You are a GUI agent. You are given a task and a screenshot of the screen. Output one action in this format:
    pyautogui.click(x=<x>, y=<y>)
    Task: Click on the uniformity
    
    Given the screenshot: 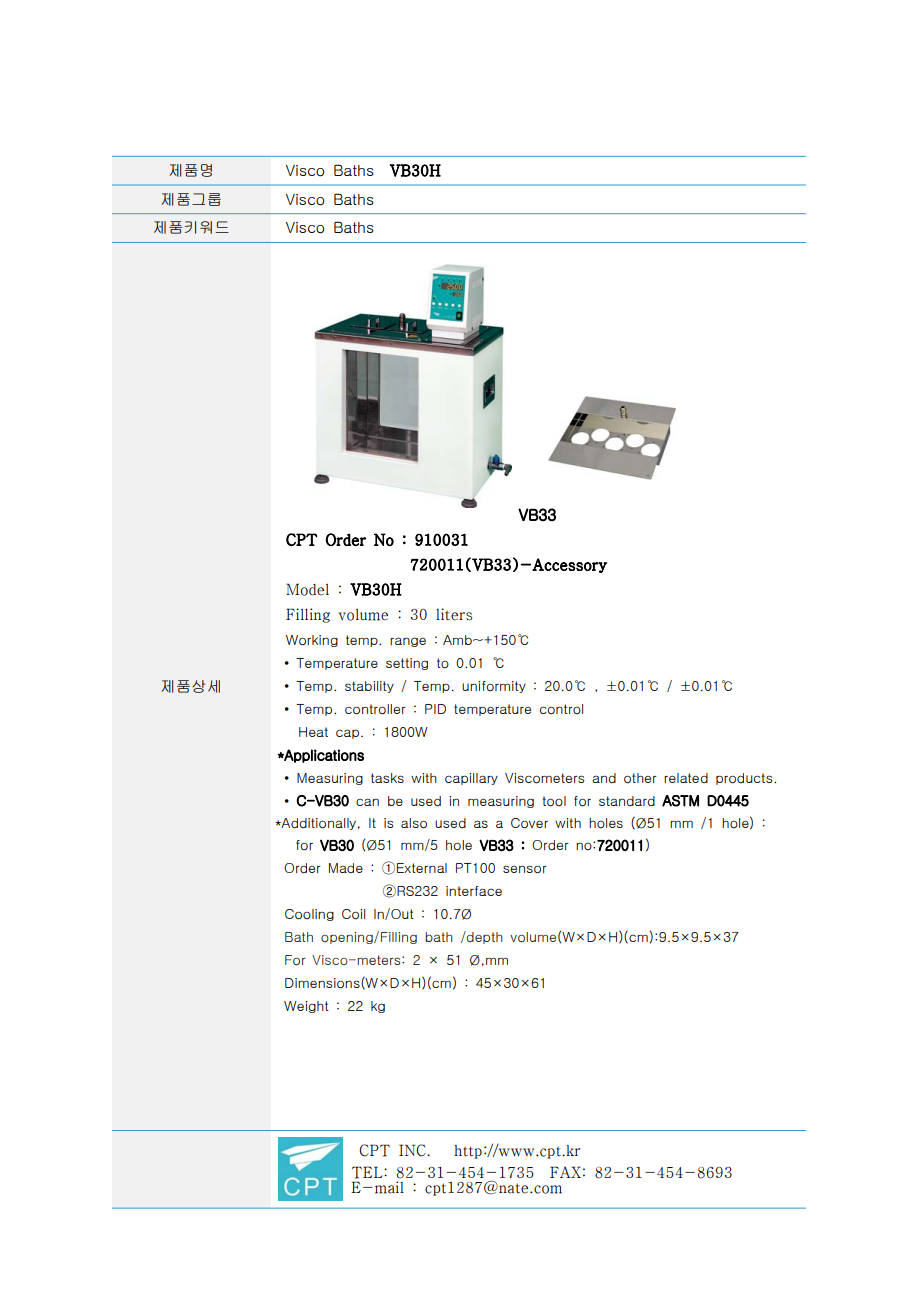 What is the action you would take?
    pyautogui.click(x=494, y=687)
